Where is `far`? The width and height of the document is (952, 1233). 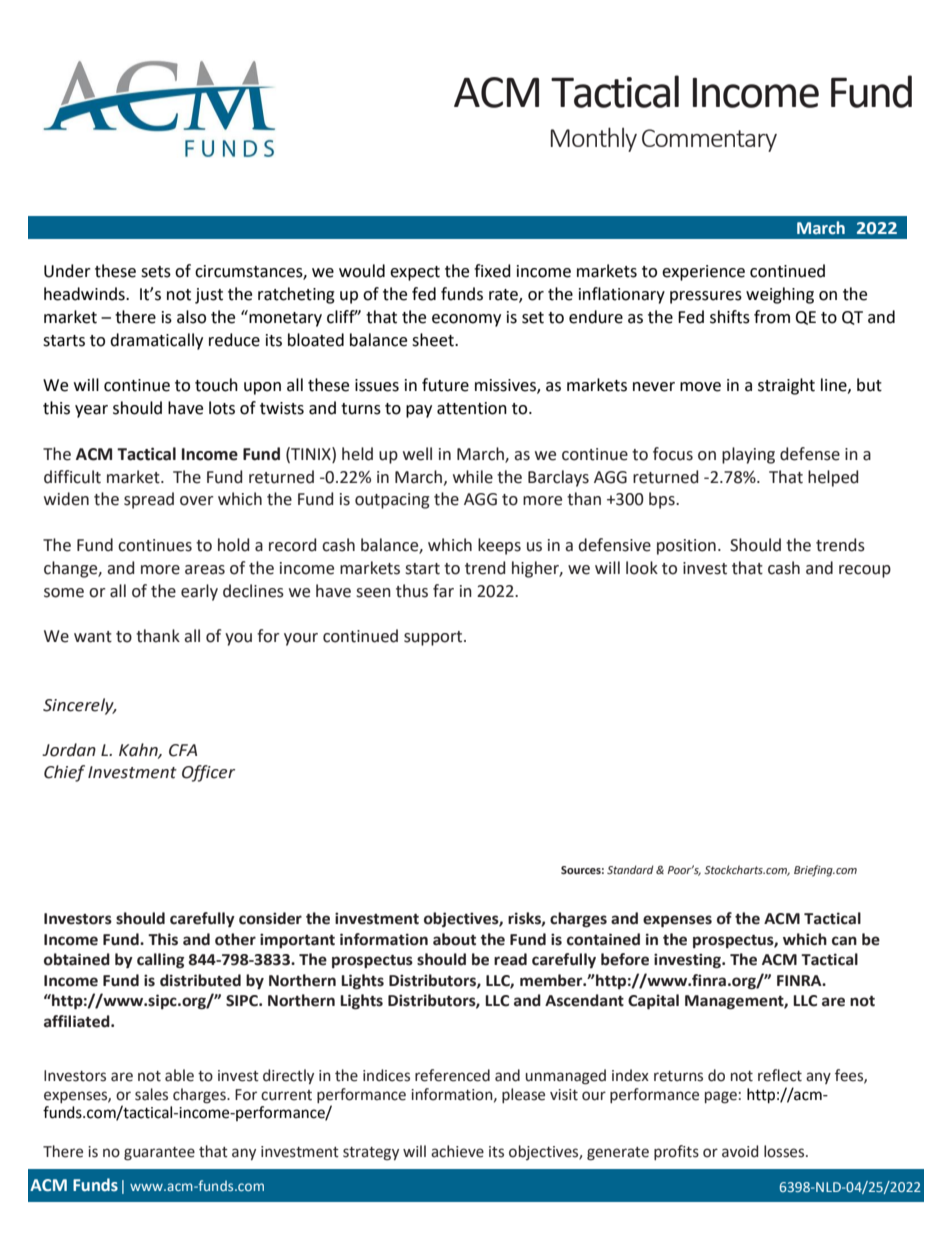 far is located at coordinates (443, 591).
